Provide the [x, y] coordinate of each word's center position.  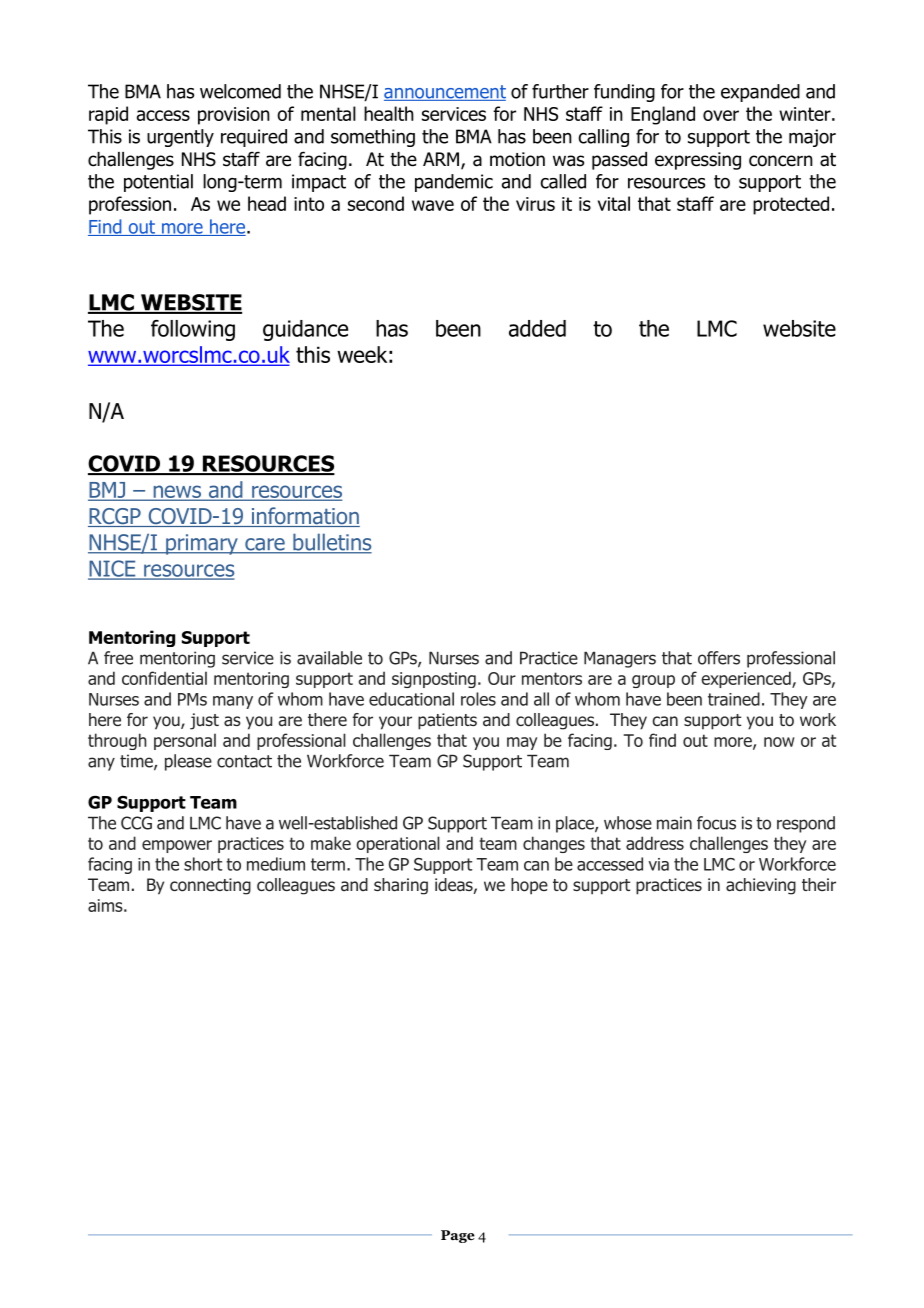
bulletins [331, 543]
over [721, 115]
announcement [445, 93]
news [177, 492]
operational [398, 844]
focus [716, 823]
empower [177, 846]
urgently [180, 138]
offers [719, 658]
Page [458, 1236]
